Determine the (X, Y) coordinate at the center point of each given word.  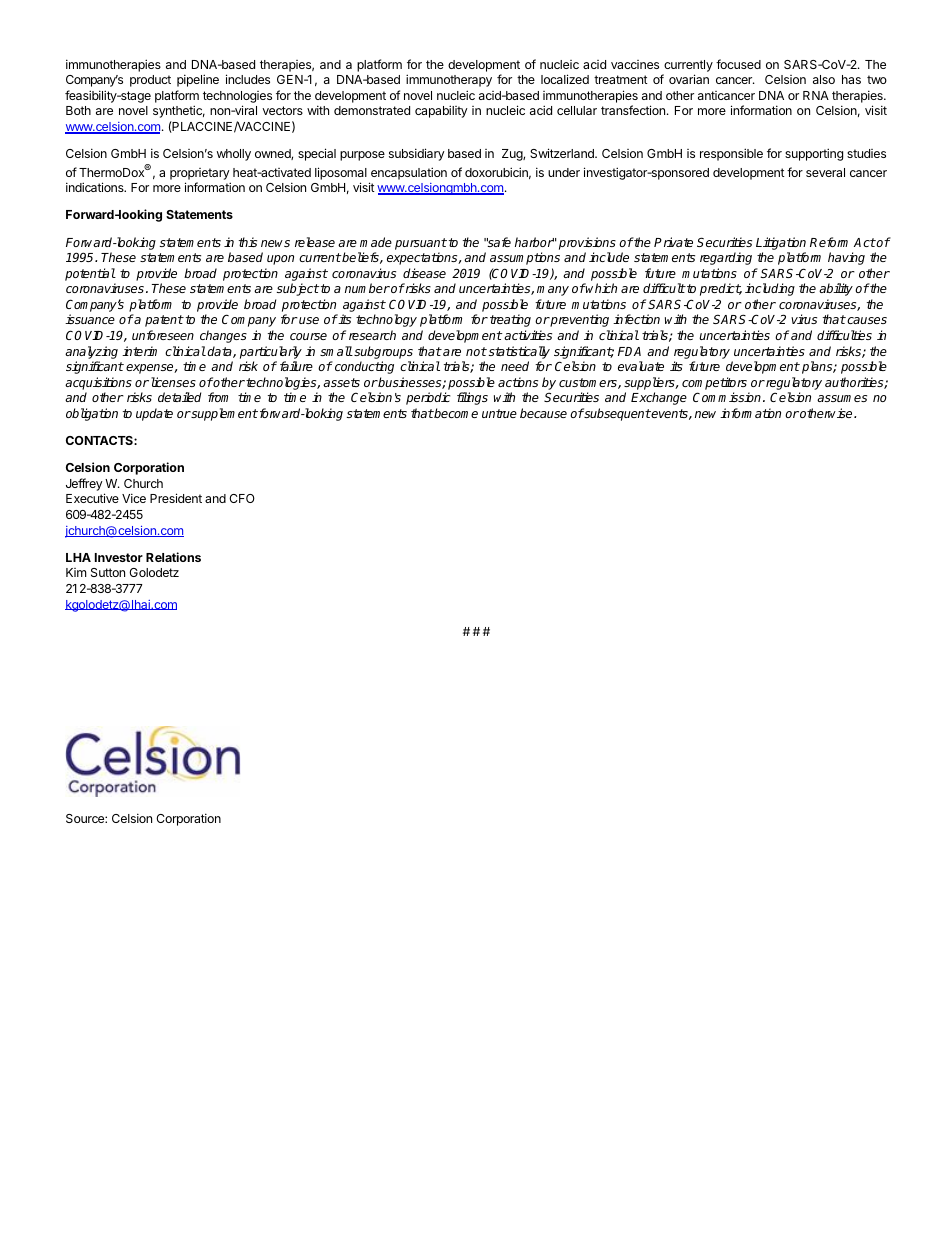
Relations (173, 557)
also (824, 79)
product (150, 81)
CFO (242, 498)
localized (565, 79)
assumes (842, 398)
